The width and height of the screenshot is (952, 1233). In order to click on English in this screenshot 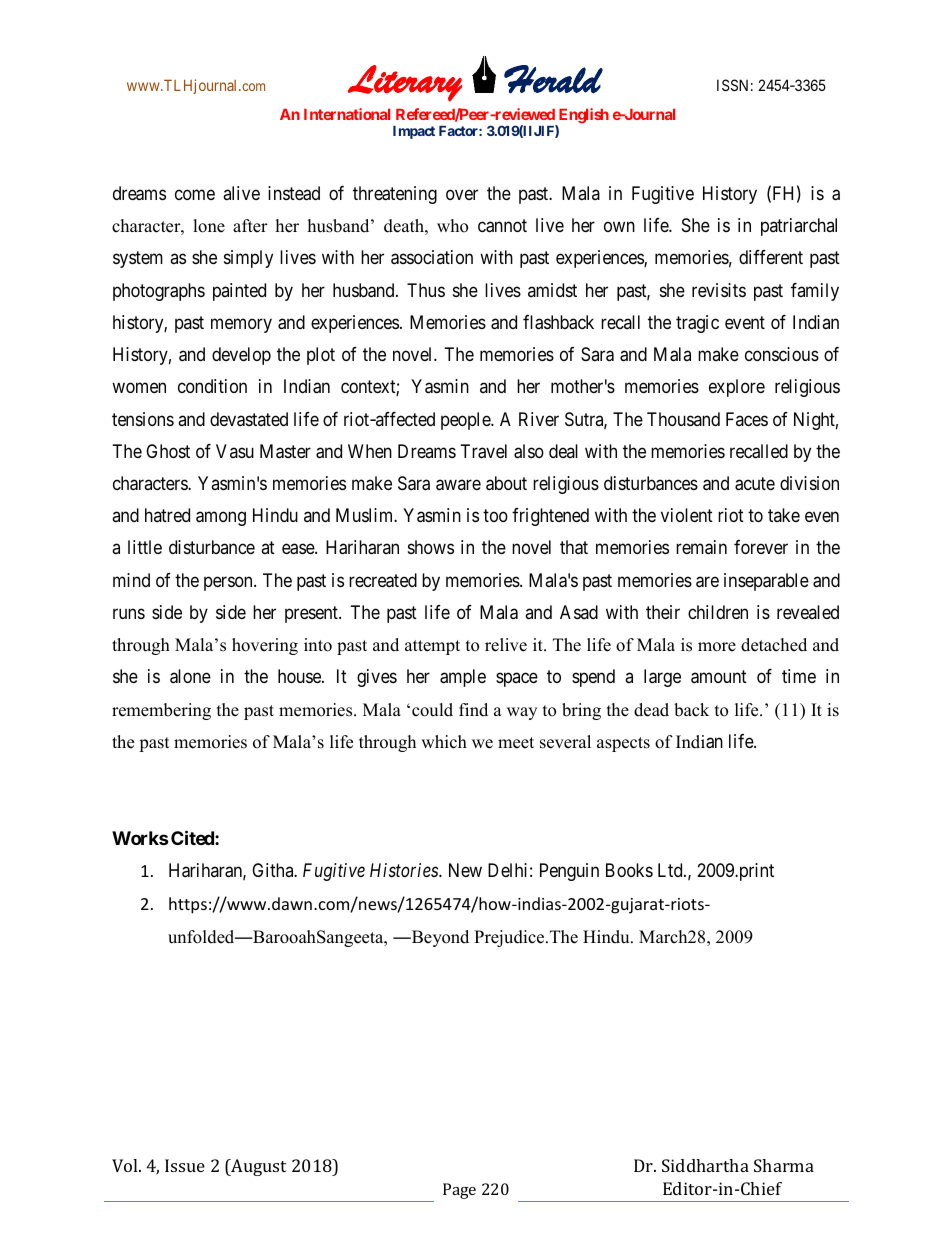, I will do `click(582, 117)`.
